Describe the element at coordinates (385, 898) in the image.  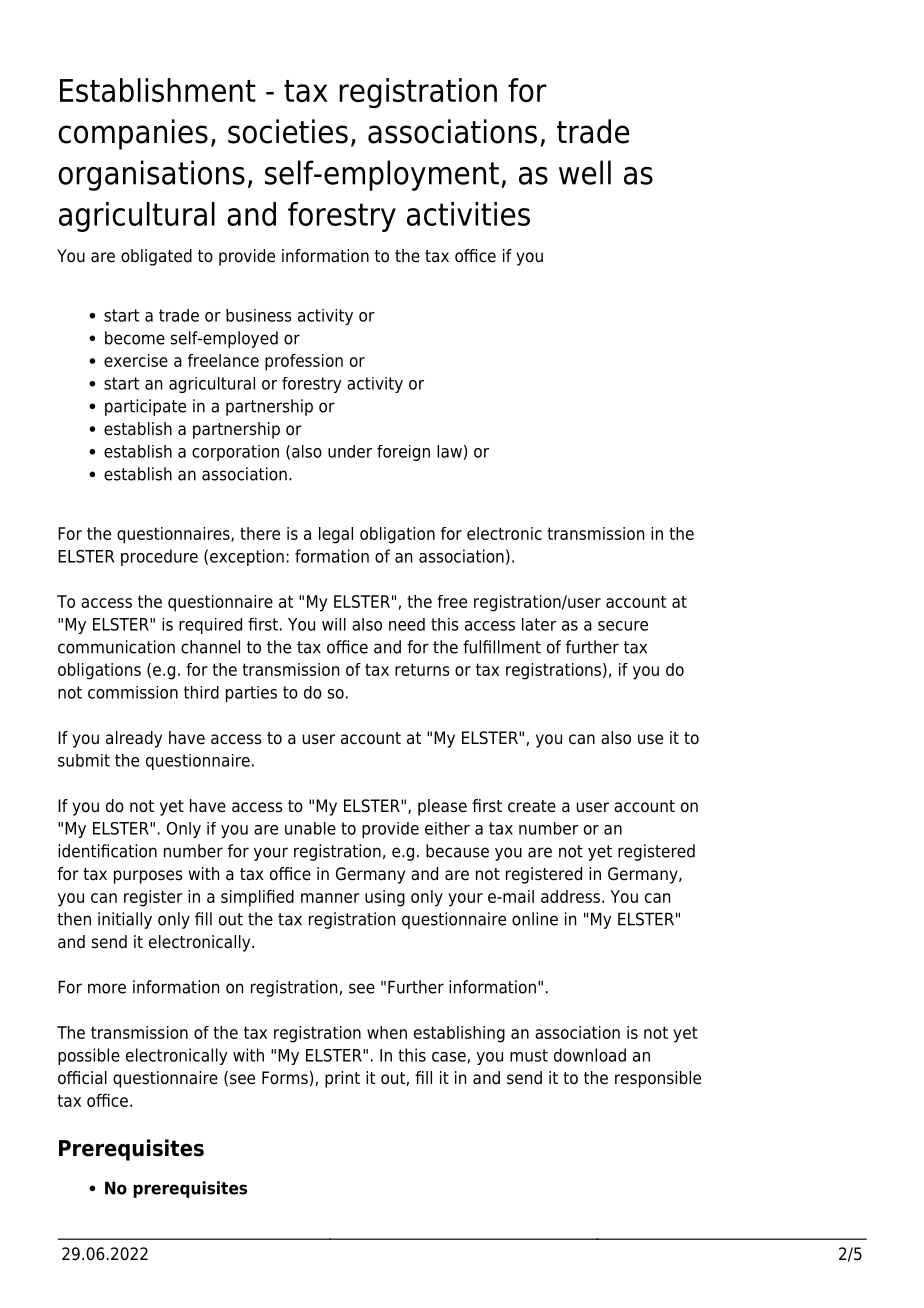
I see `using` at that location.
